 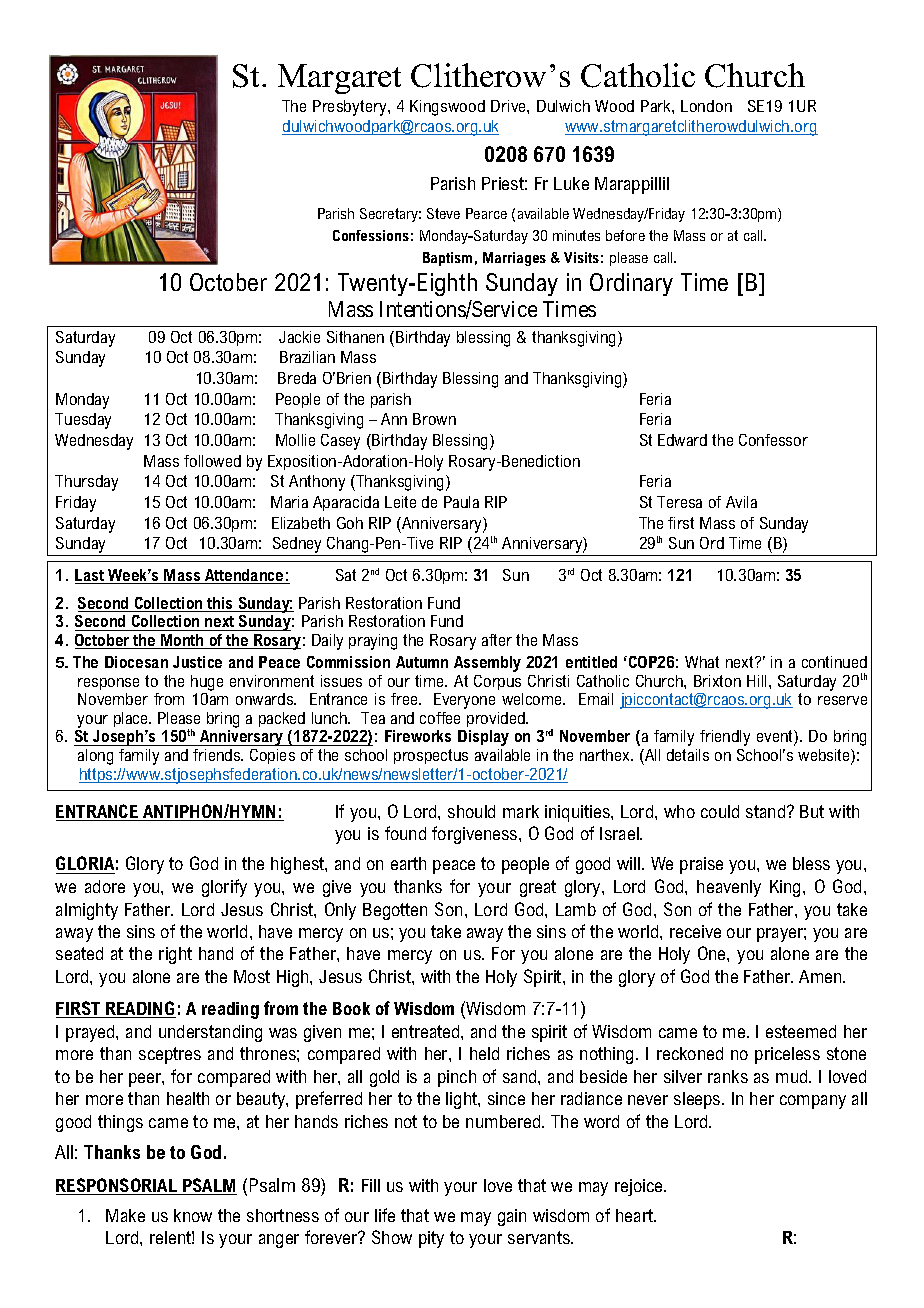 What do you see at coordinates (741, 502) in the screenshot?
I see `Avila` at bounding box center [741, 502].
